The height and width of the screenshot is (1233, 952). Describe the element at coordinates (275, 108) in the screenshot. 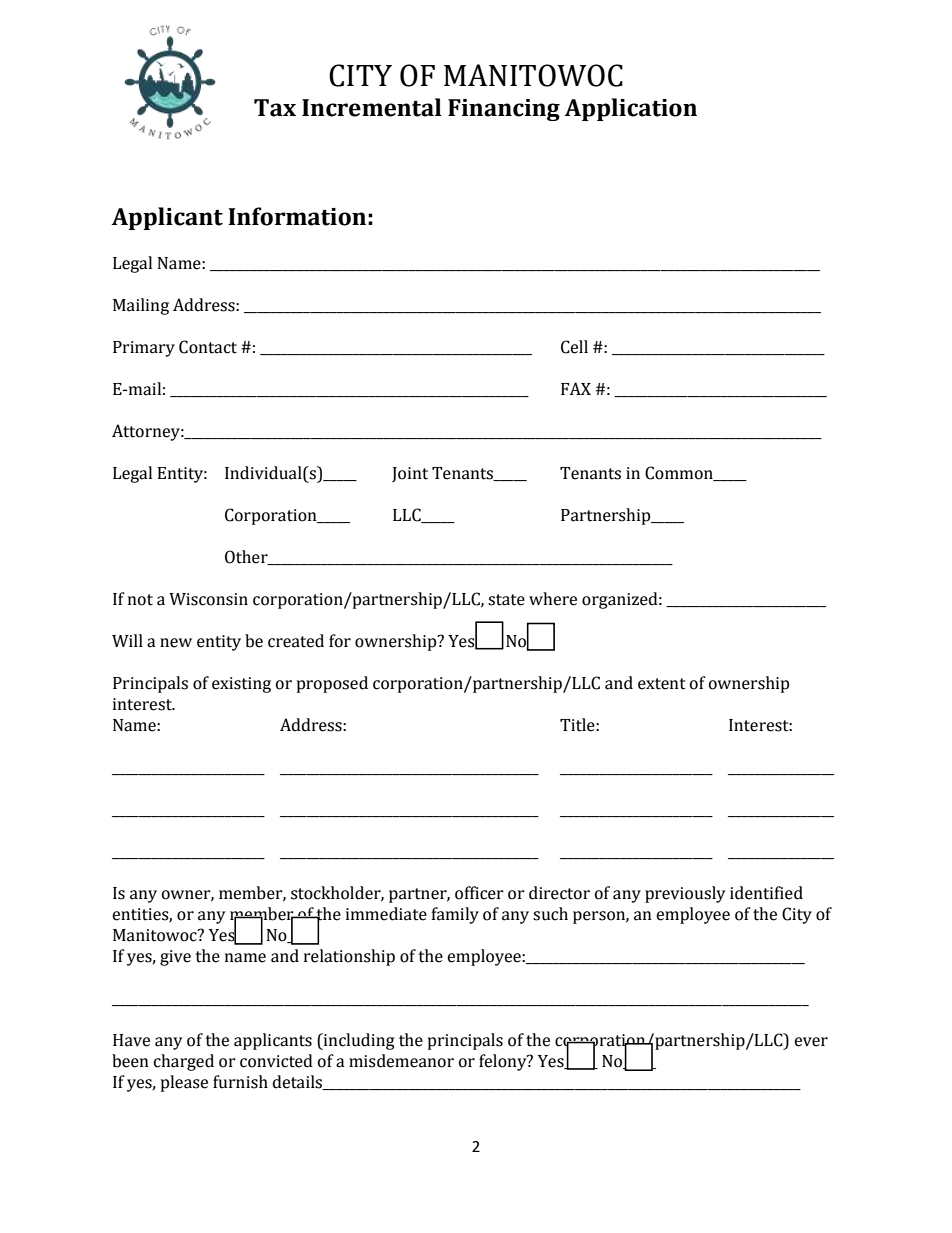

I see `Tax` at that location.
